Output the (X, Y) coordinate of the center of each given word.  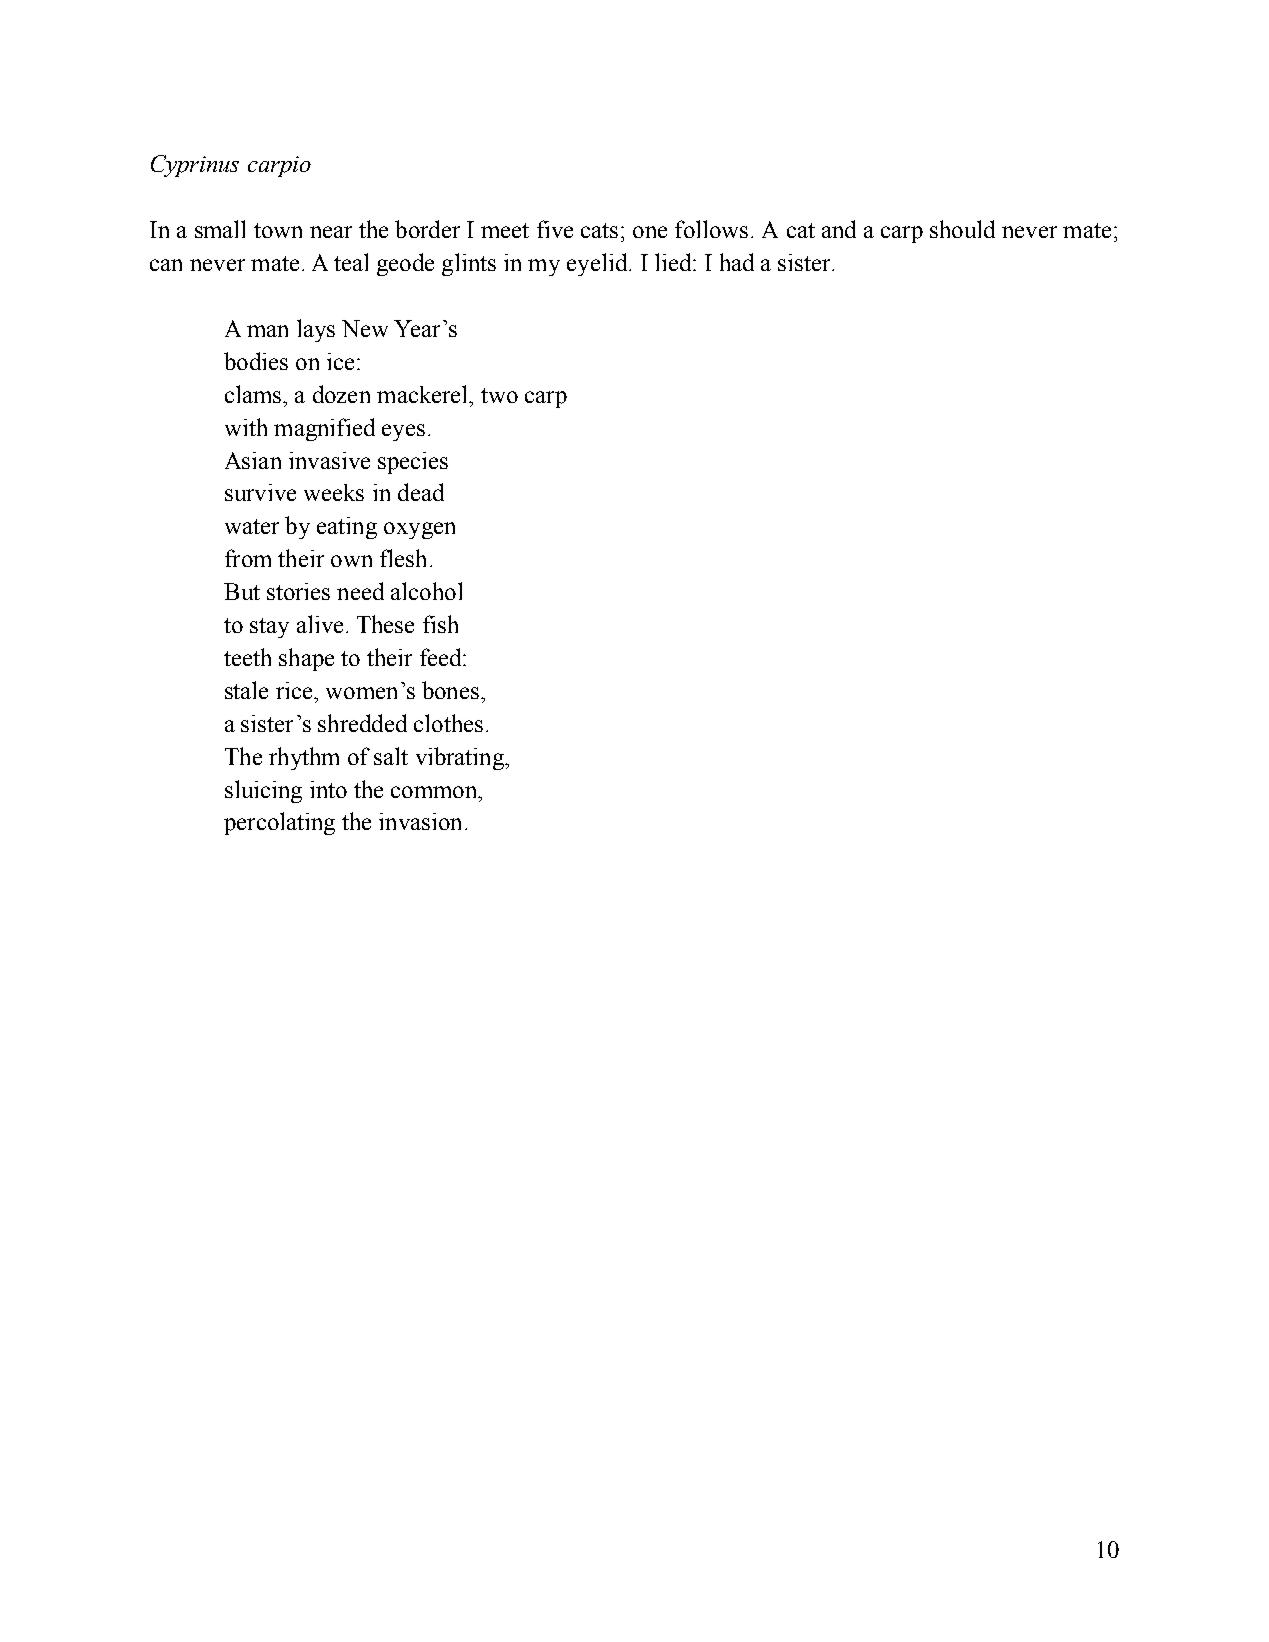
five (555, 229)
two (499, 395)
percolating (279, 823)
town (278, 230)
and (839, 229)
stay (269, 628)
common (435, 792)
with (246, 427)
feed (442, 657)
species (413, 463)
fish (440, 624)
